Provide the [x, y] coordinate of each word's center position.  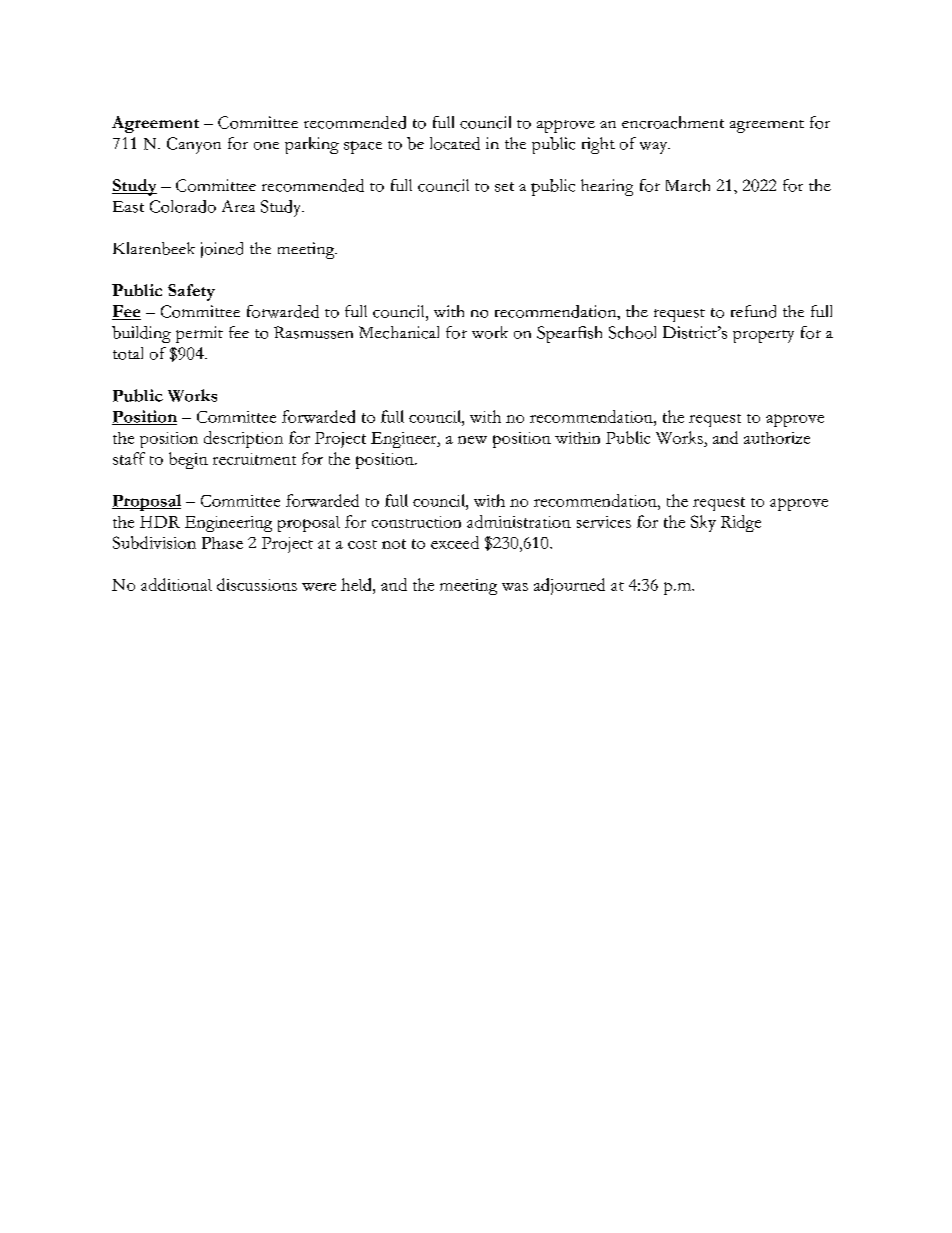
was [515, 587]
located [455, 143]
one [266, 146]
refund [753, 311]
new [472, 440]
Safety [191, 292]
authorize [777, 438]
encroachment [673, 122]
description [243, 439]
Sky [703, 523]
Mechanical [399, 332]
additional [176, 584]
